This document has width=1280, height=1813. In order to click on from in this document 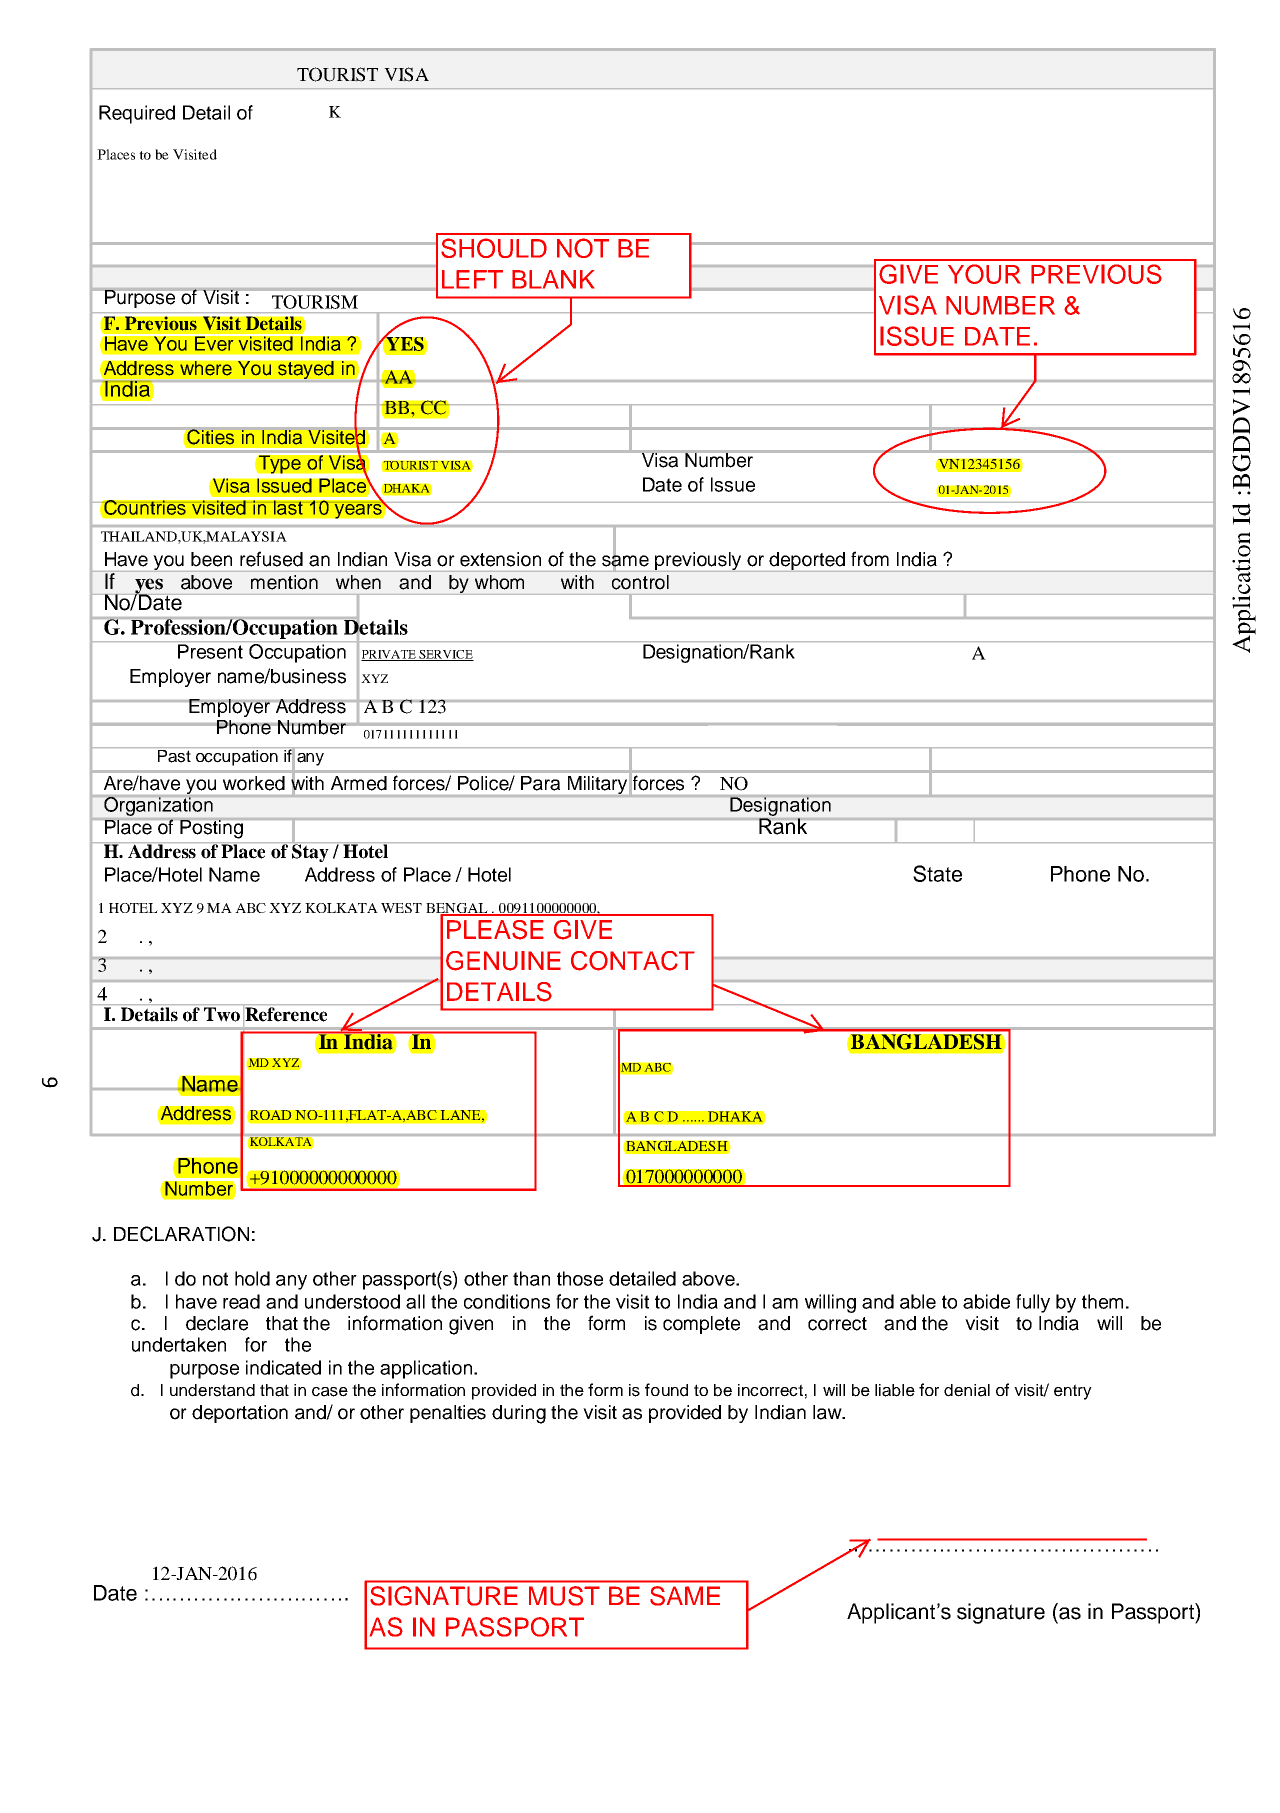, I will do `click(870, 559)`.
